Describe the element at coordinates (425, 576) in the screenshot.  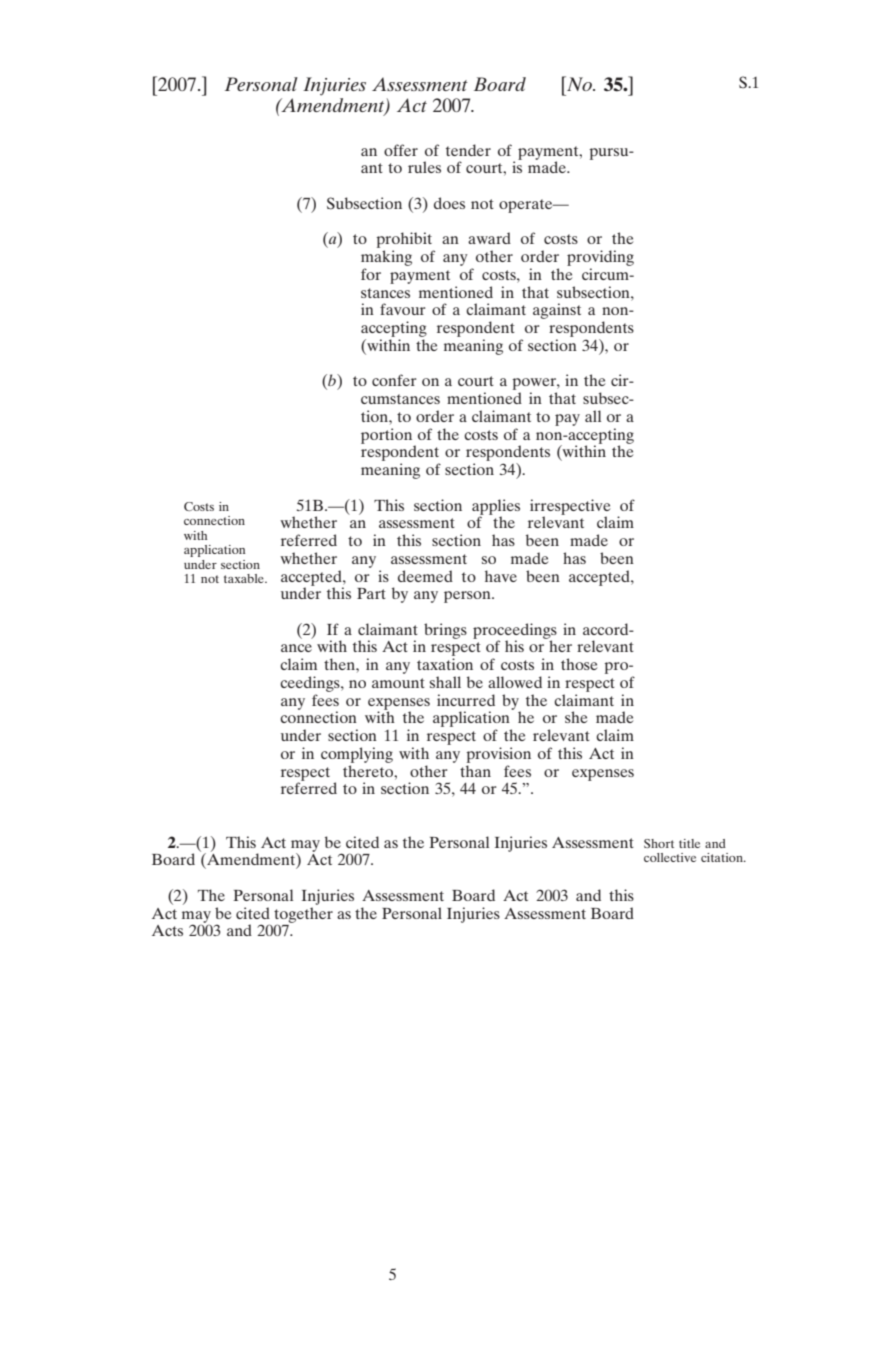
I see `deemed` at that location.
